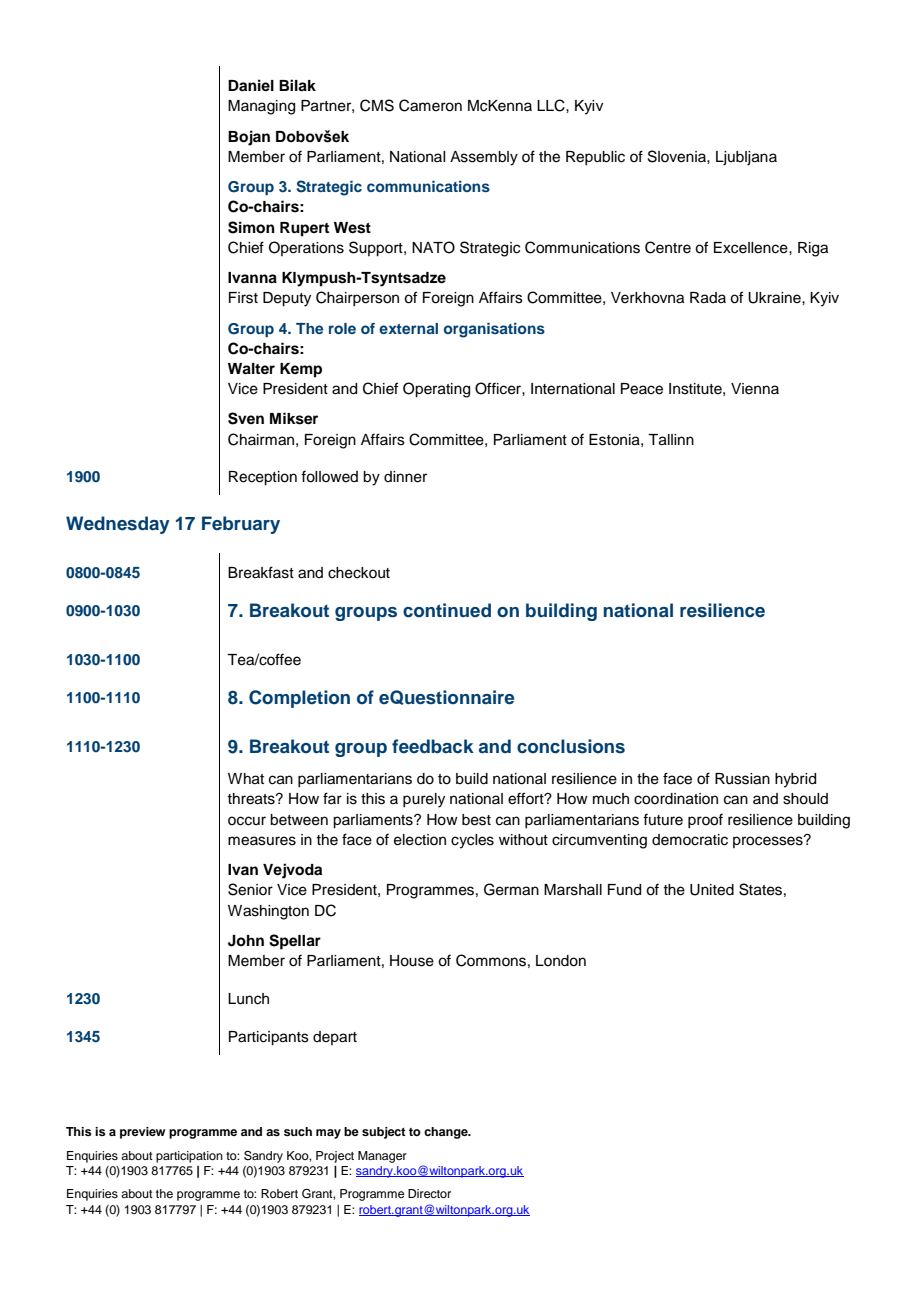 The height and width of the screenshot is (1308, 924). I want to click on London, so click(561, 961).
